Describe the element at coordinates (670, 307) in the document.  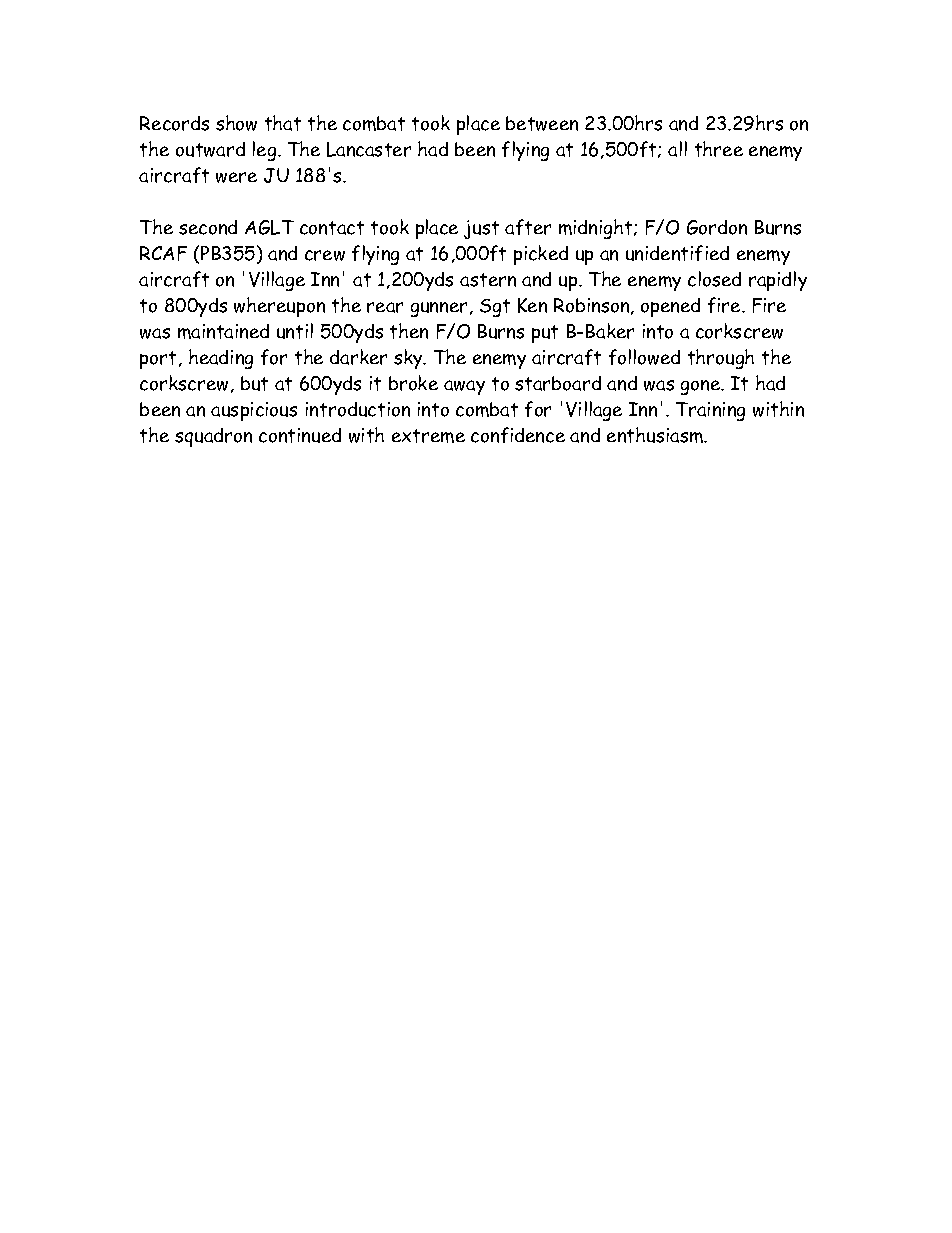
I see `opened` at that location.
